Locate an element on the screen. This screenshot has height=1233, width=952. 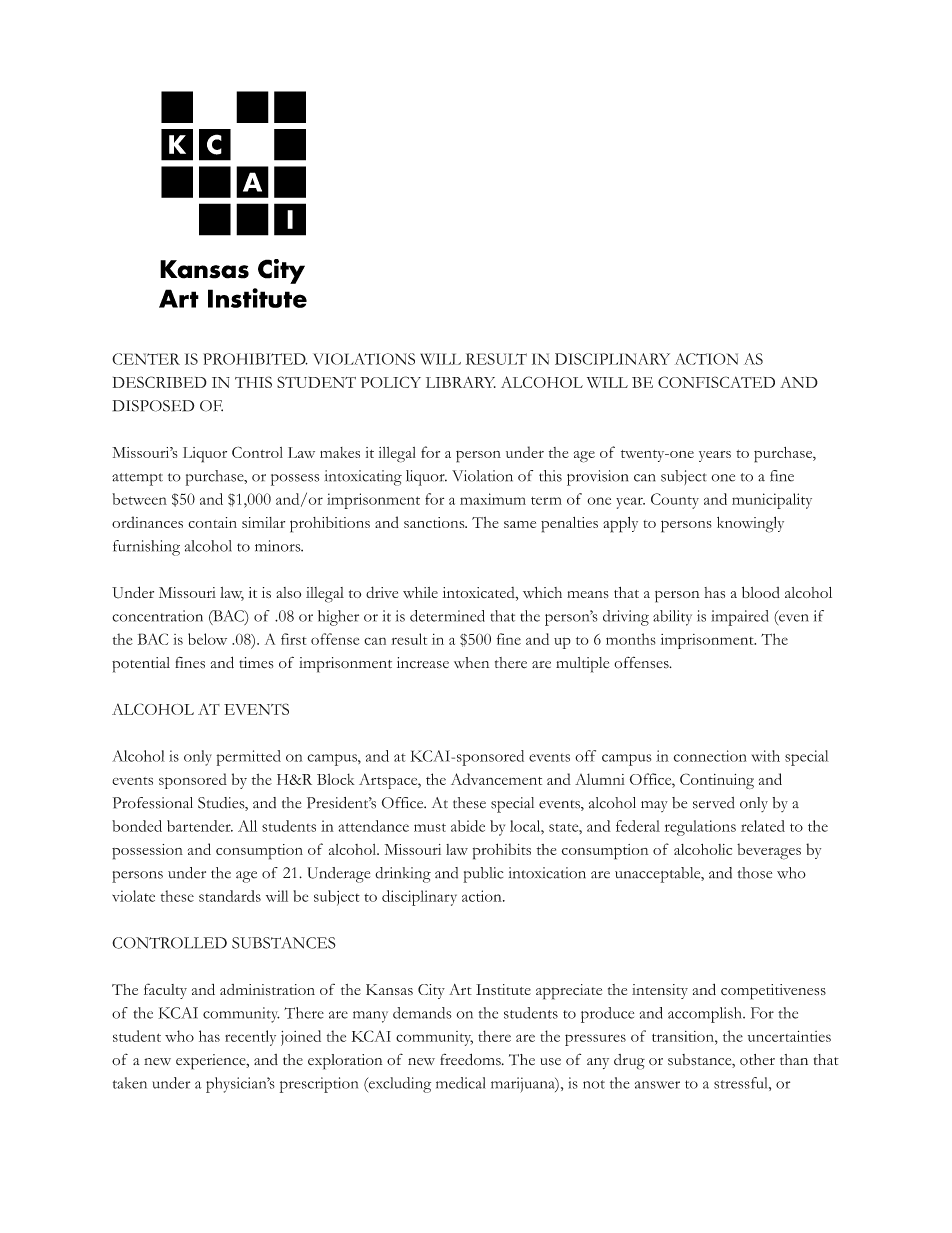
LIBRARY is located at coordinates (461, 382).
